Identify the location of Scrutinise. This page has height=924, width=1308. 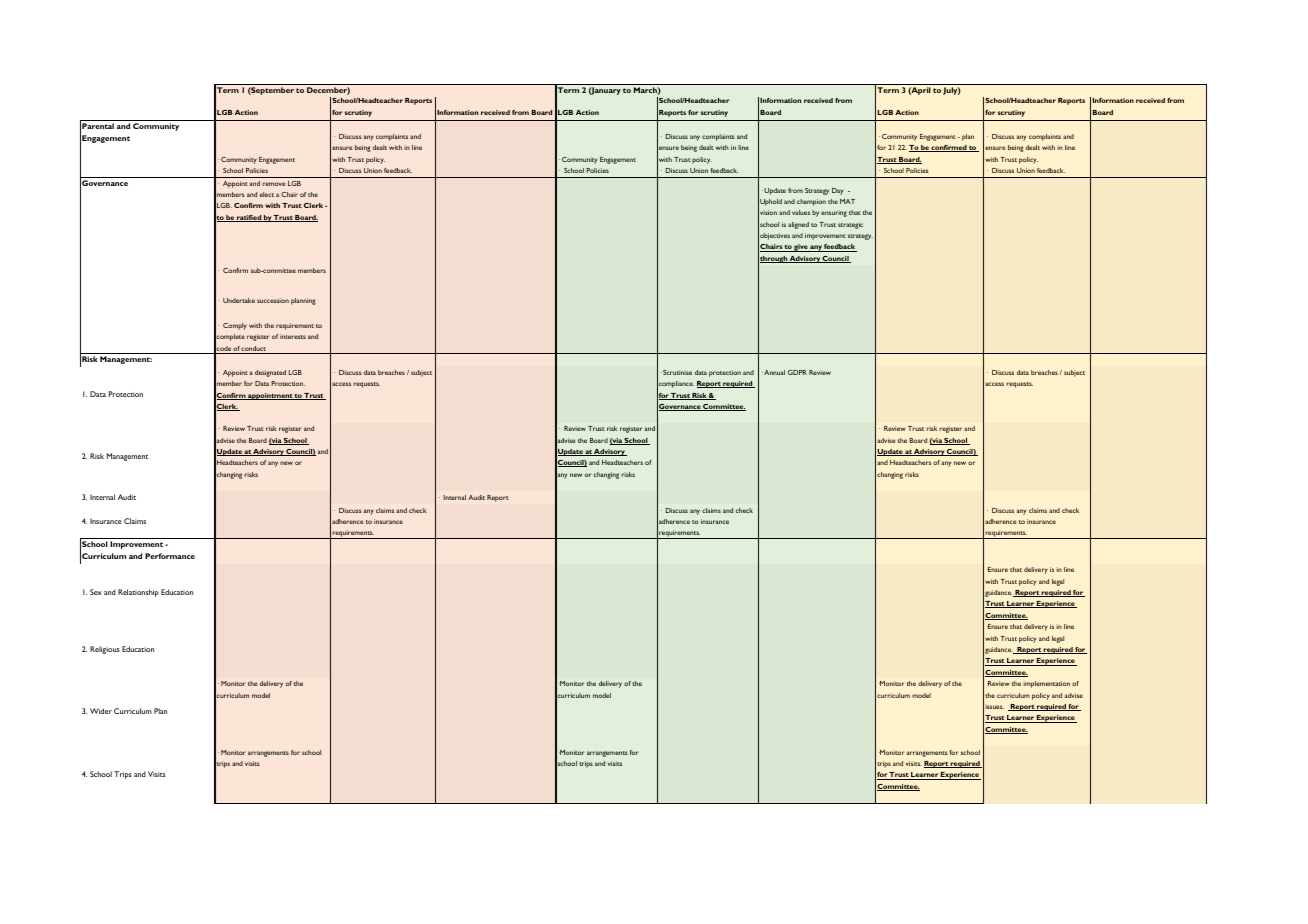
(676, 372).
